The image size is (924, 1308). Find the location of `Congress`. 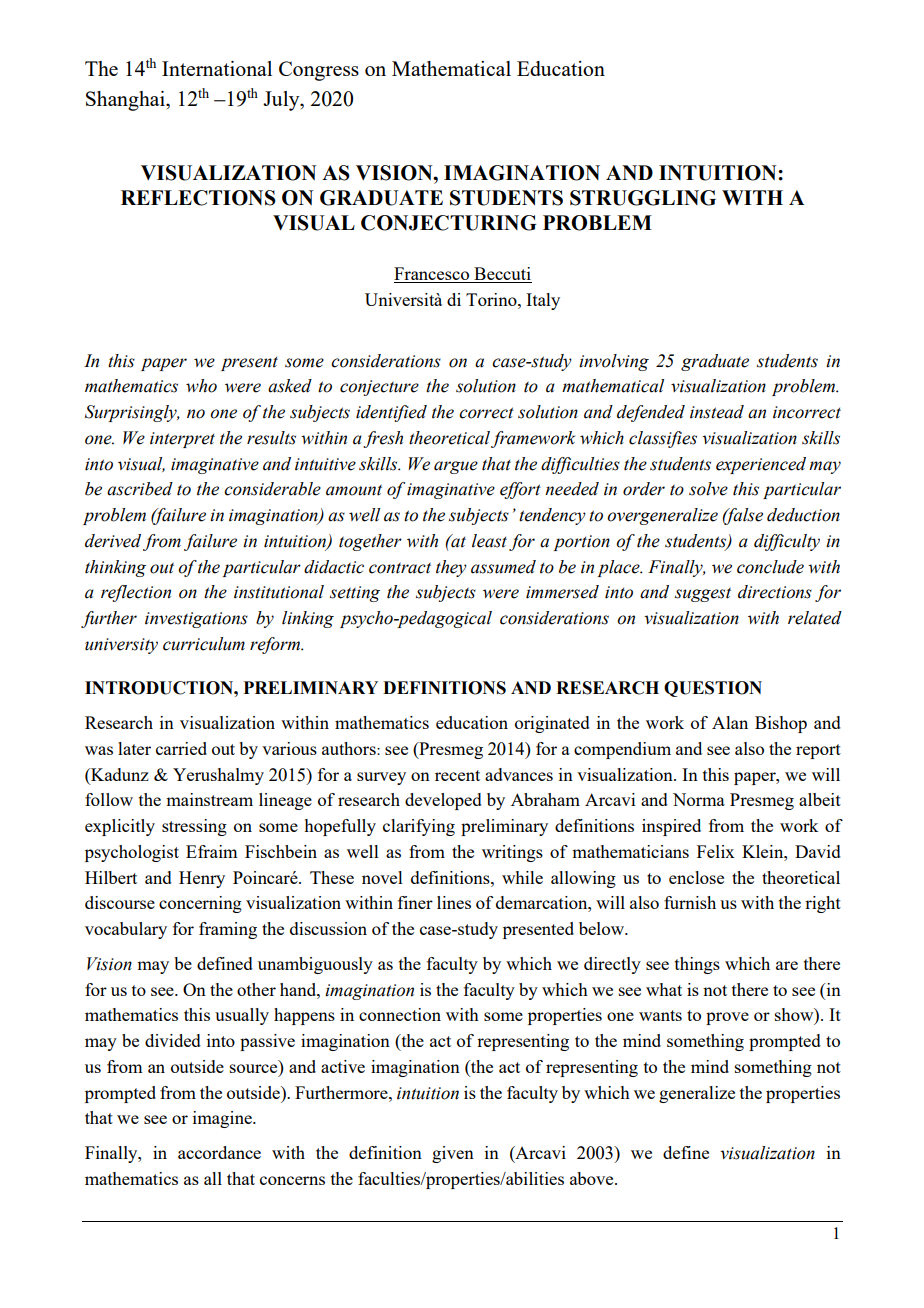

Congress is located at coordinates (319, 71).
